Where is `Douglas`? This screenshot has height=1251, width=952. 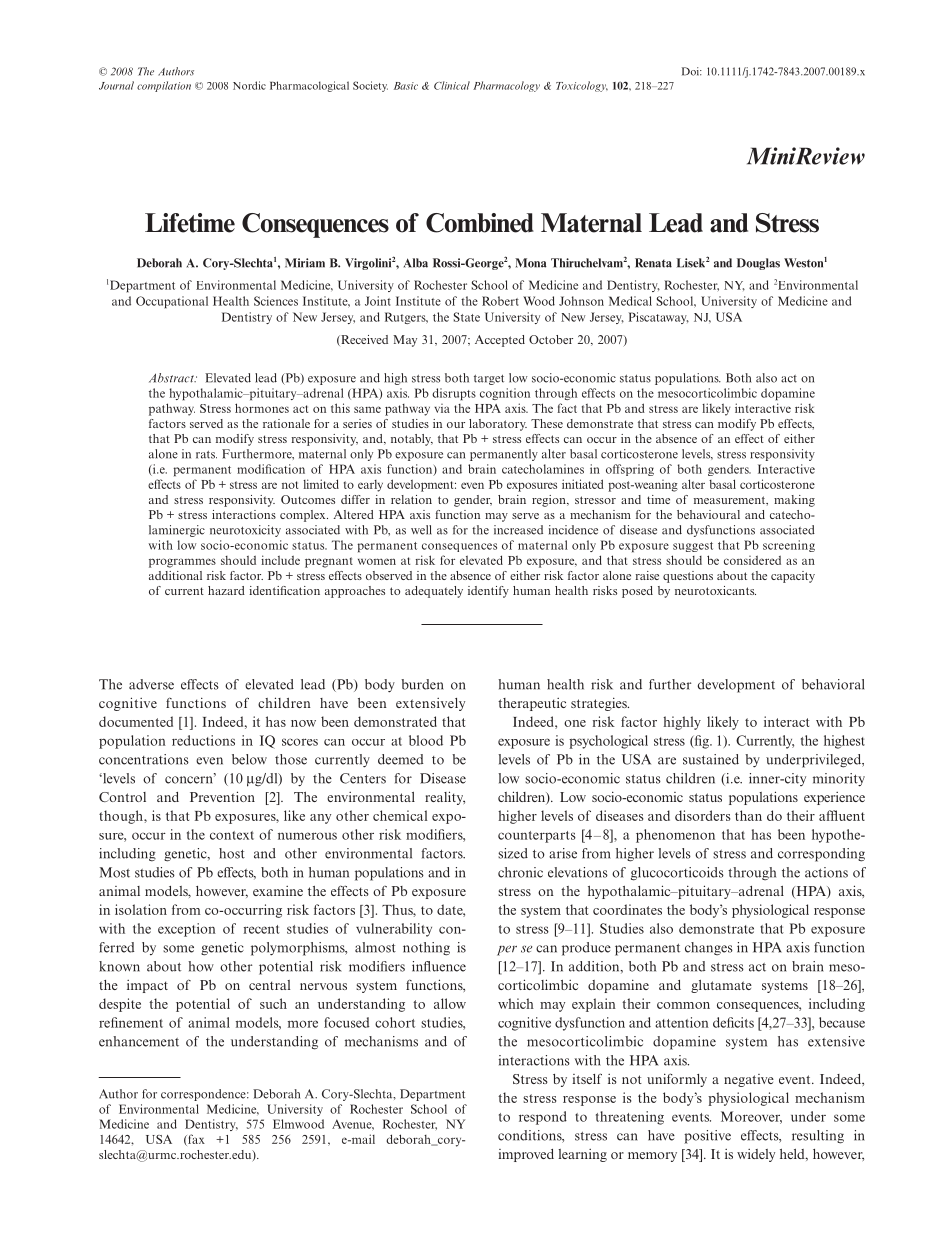
Douglas is located at coordinates (758, 264).
